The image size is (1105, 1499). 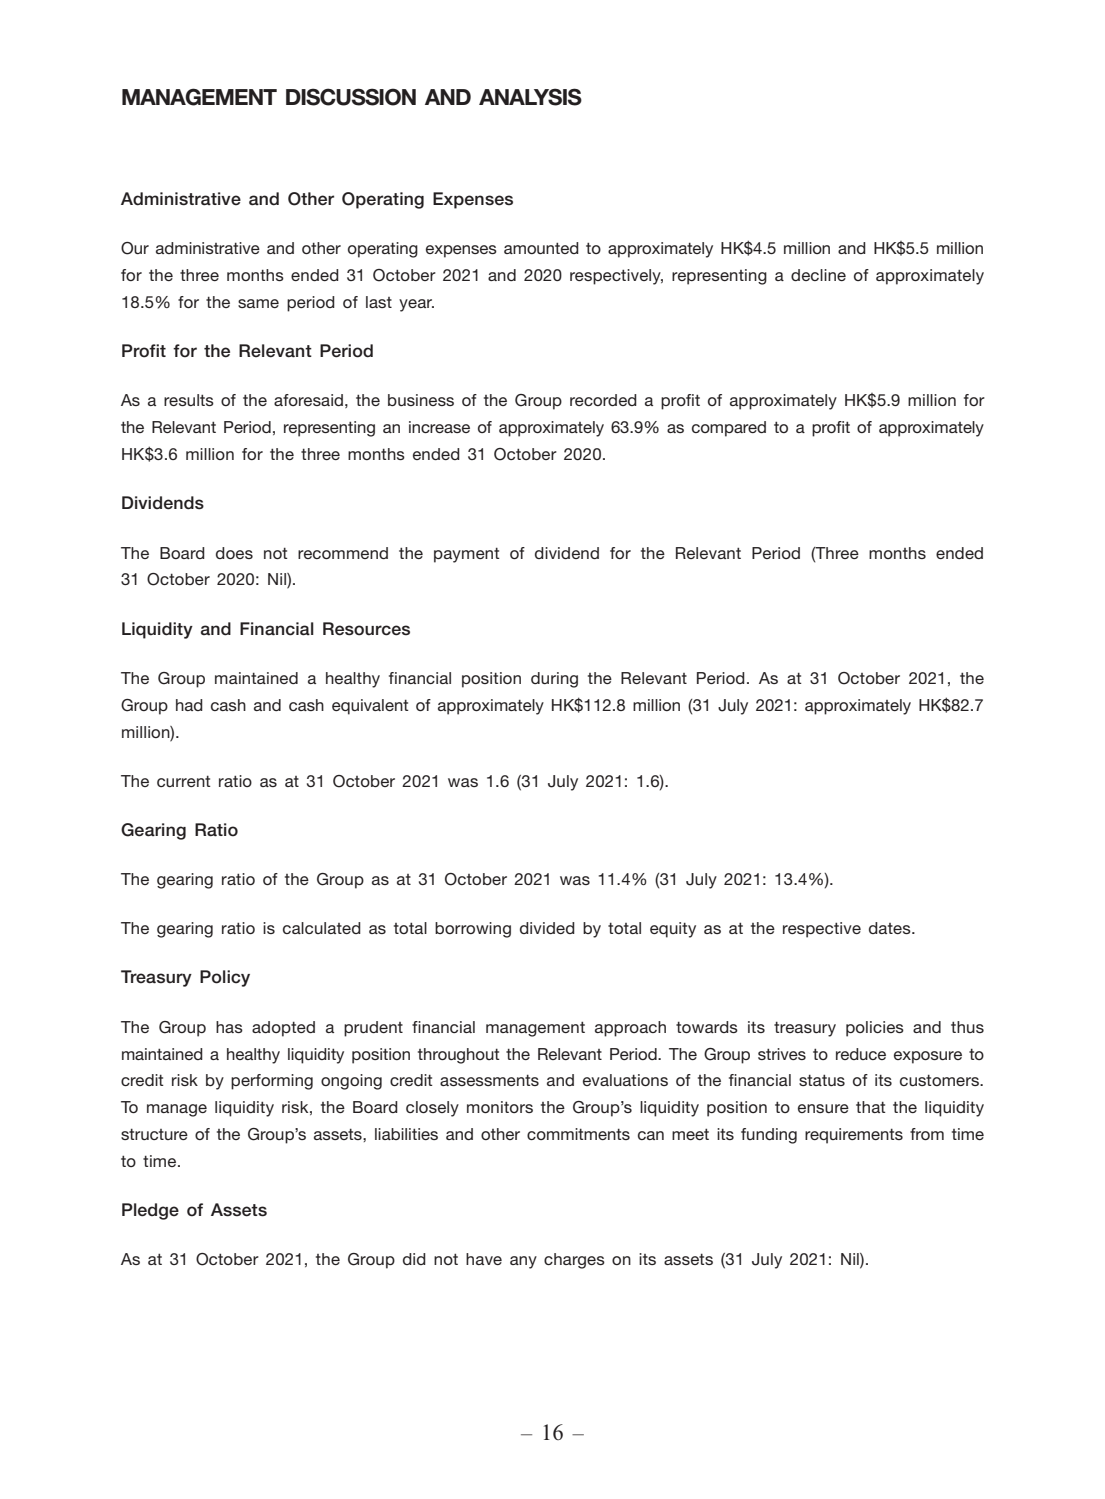 I want to click on compared, so click(x=729, y=429).
